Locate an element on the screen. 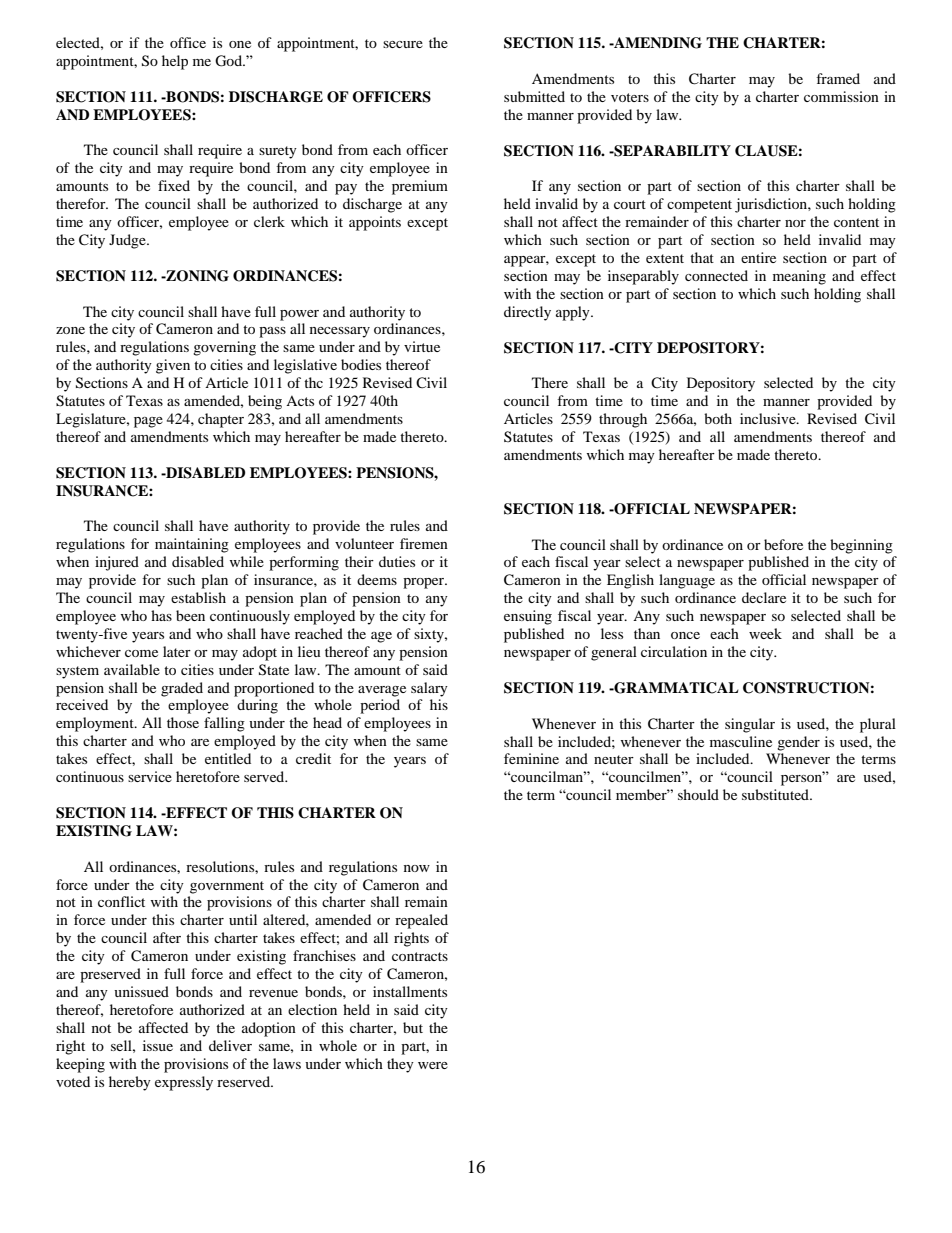 The image size is (952, 1233). submitted is located at coordinates (534, 96).
